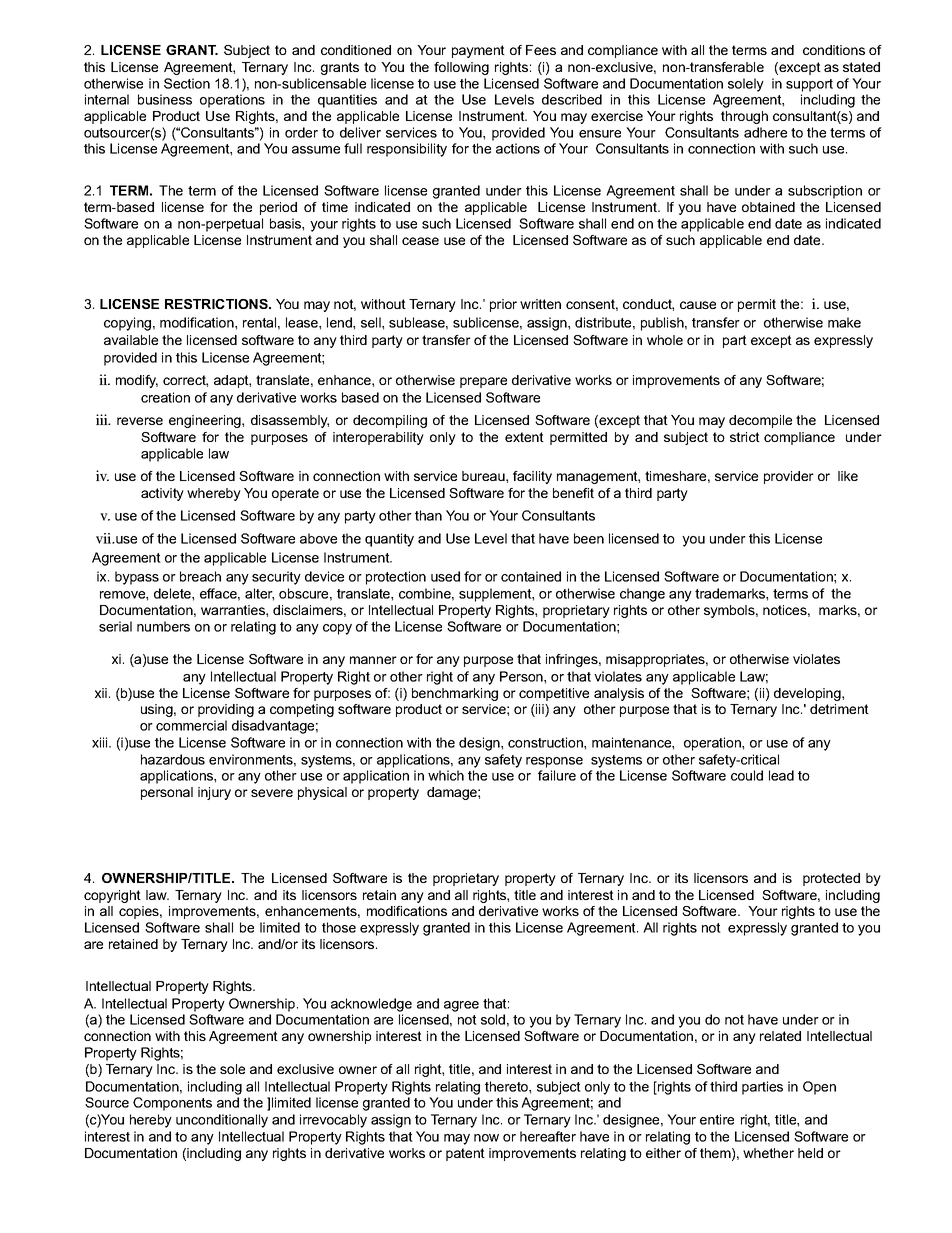 This page has width=952, height=1233. Describe the element at coordinates (524, 437) in the page. I see `extent` at that location.
